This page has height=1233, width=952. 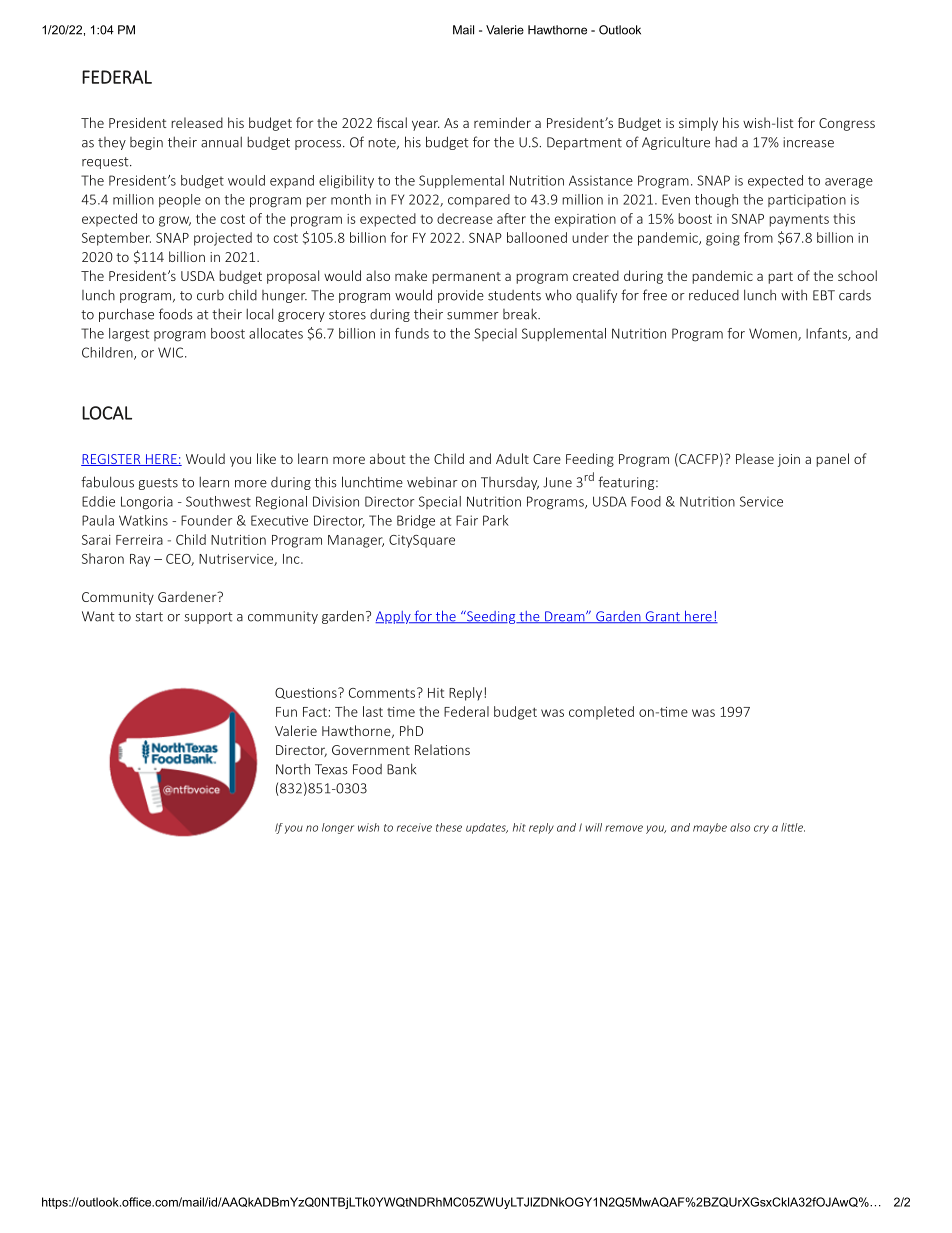 What do you see at coordinates (158, 484) in the page?
I see `guests` at bounding box center [158, 484].
